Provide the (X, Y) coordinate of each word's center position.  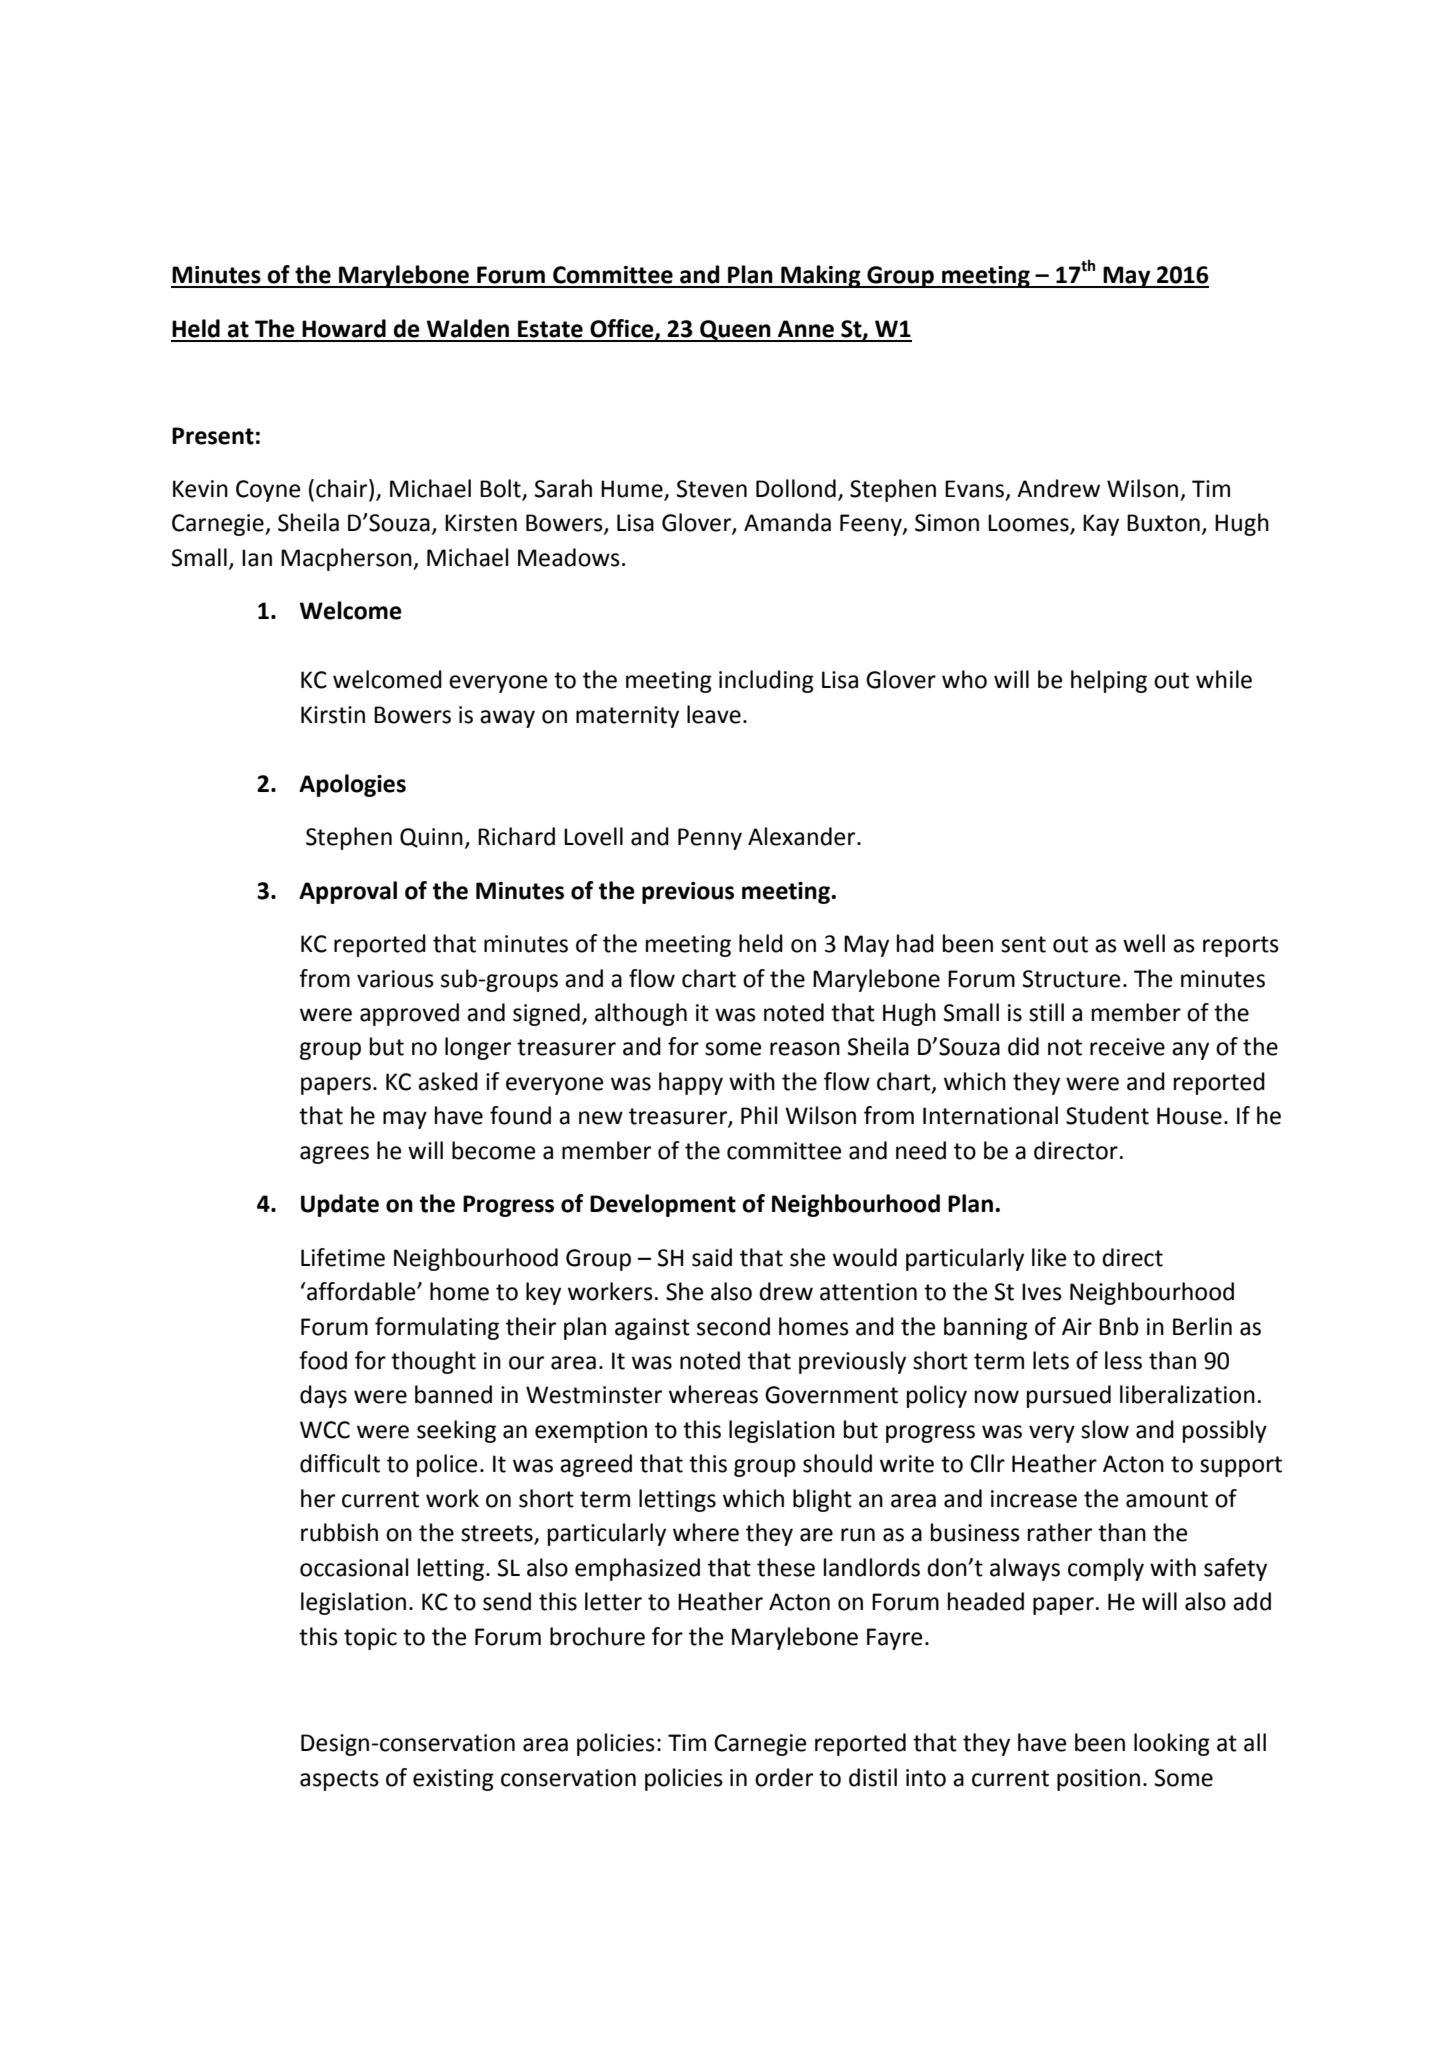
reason (805, 1049)
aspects (339, 1780)
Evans (974, 489)
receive (1127, 1047)
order (784, 1777)
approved (409, 1014)
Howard (344, 328)
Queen (735, 331)
